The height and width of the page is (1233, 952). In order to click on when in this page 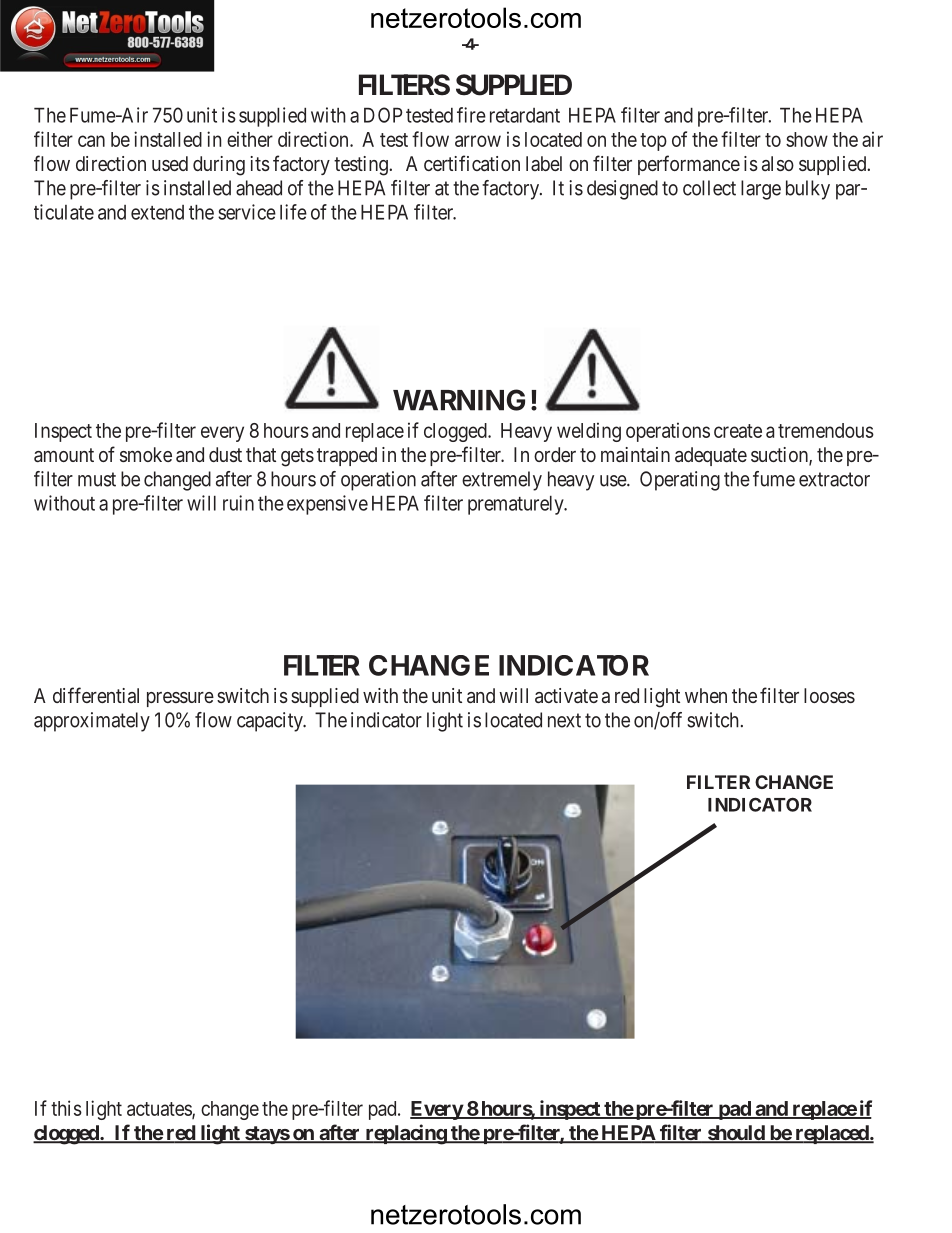, I will do `click(706, 695)`.
